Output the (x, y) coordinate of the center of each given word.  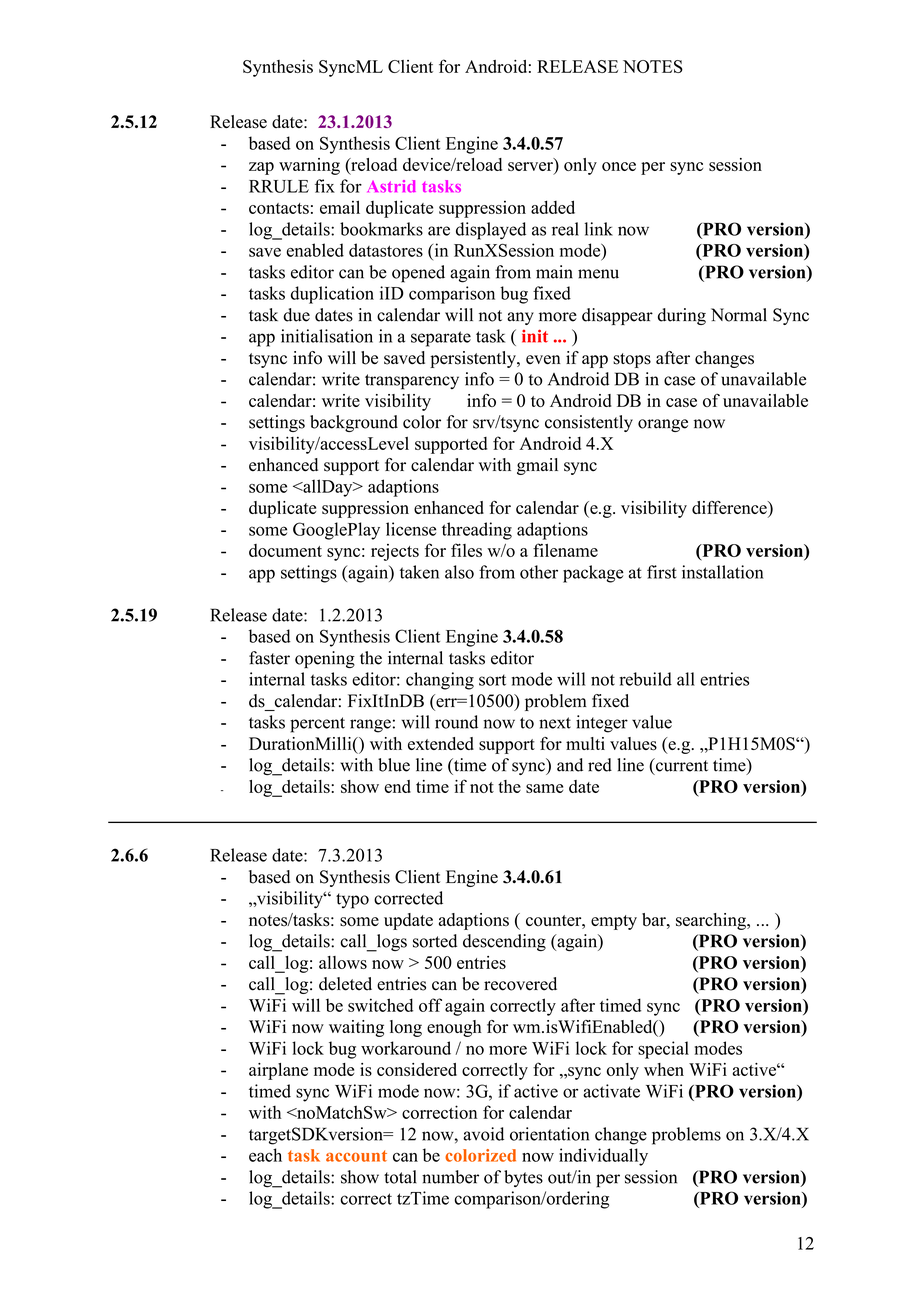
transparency (412, 382)
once (619, 166)
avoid (483, 1134)
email (340, 207)
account (356, 1156)
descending (504, 942)
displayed (491, 231)
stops (632, 360)
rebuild (646, 679)
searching (712, 921)
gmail (537, 466)
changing (440, 681)
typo (352, 901)
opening (325, 659)
